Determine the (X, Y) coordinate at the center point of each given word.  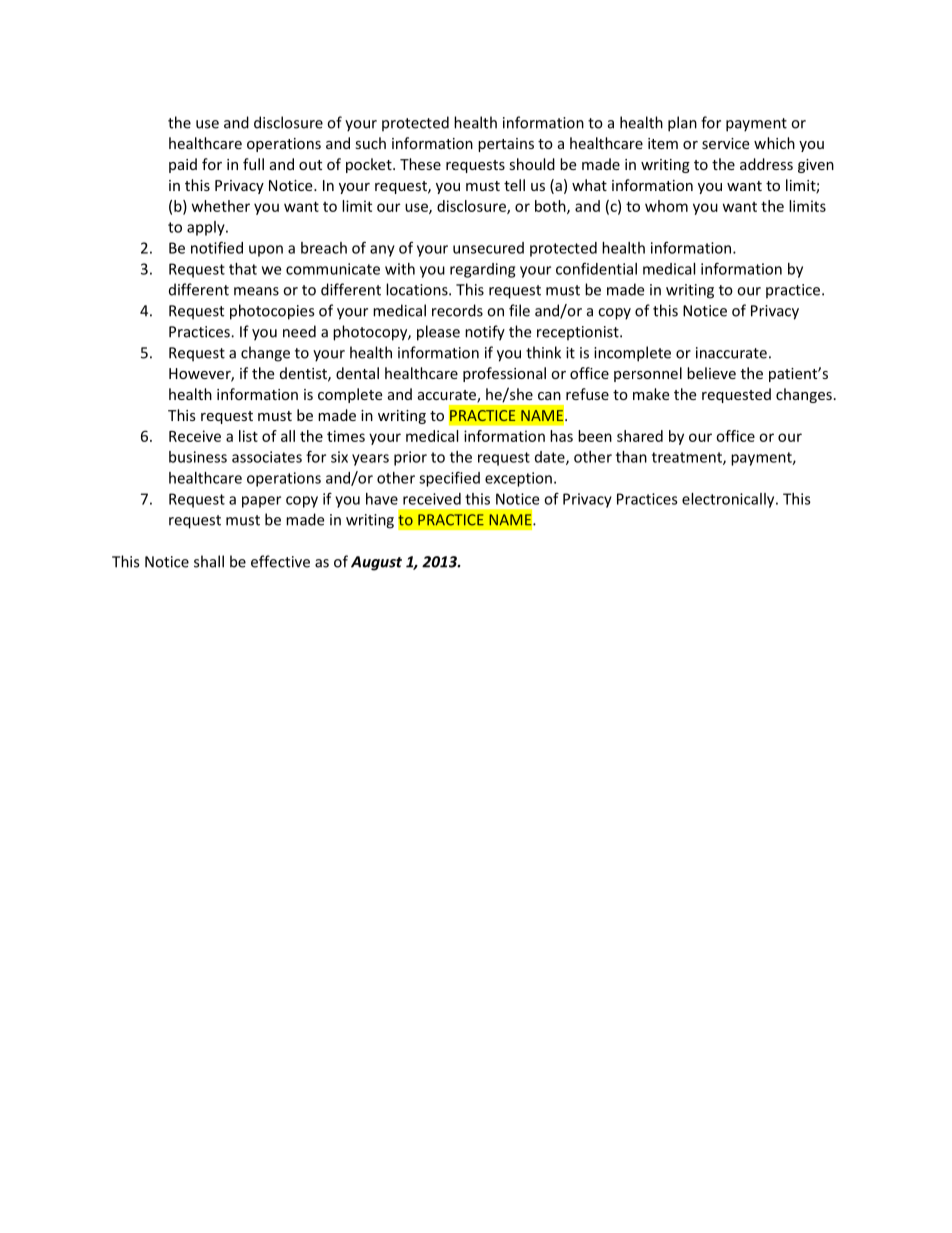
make (651, 394)
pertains (506, 145)
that (243, 269)
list (248, 436)
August (376, 563)
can (549, 396)
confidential (596, 268)
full (253, 164)
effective (280, 561)
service (725, 143)
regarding (482, 270)
